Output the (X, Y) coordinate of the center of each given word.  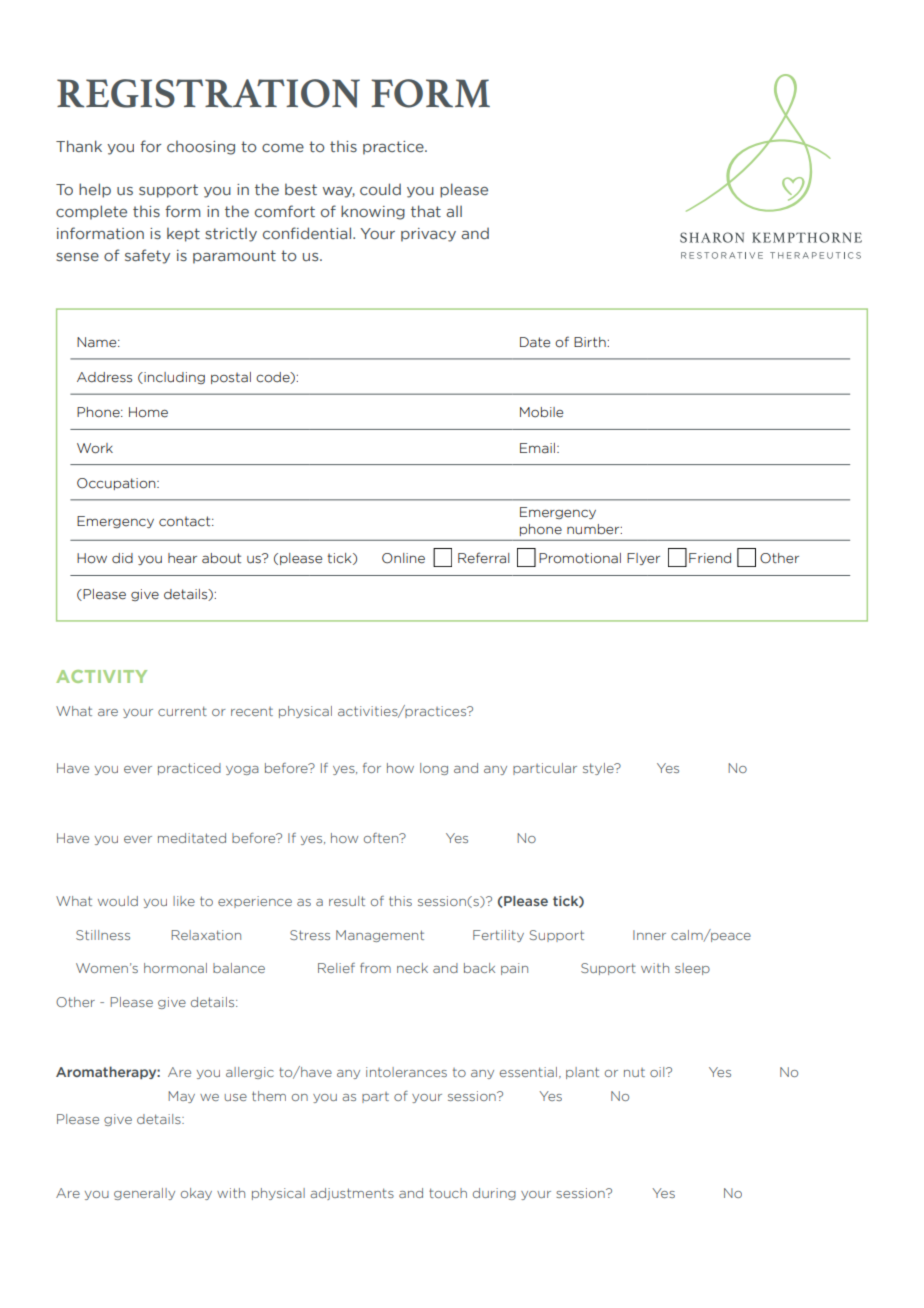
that (426, 211)
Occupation (117, 484)
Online (403, 558)
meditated (192, 838)
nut (634, 1072)
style (599, 769)
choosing (201, 147)
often (382, 838)
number (594, 529)
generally (144, 1194)
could (380, 189)
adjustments (352, 1194)
